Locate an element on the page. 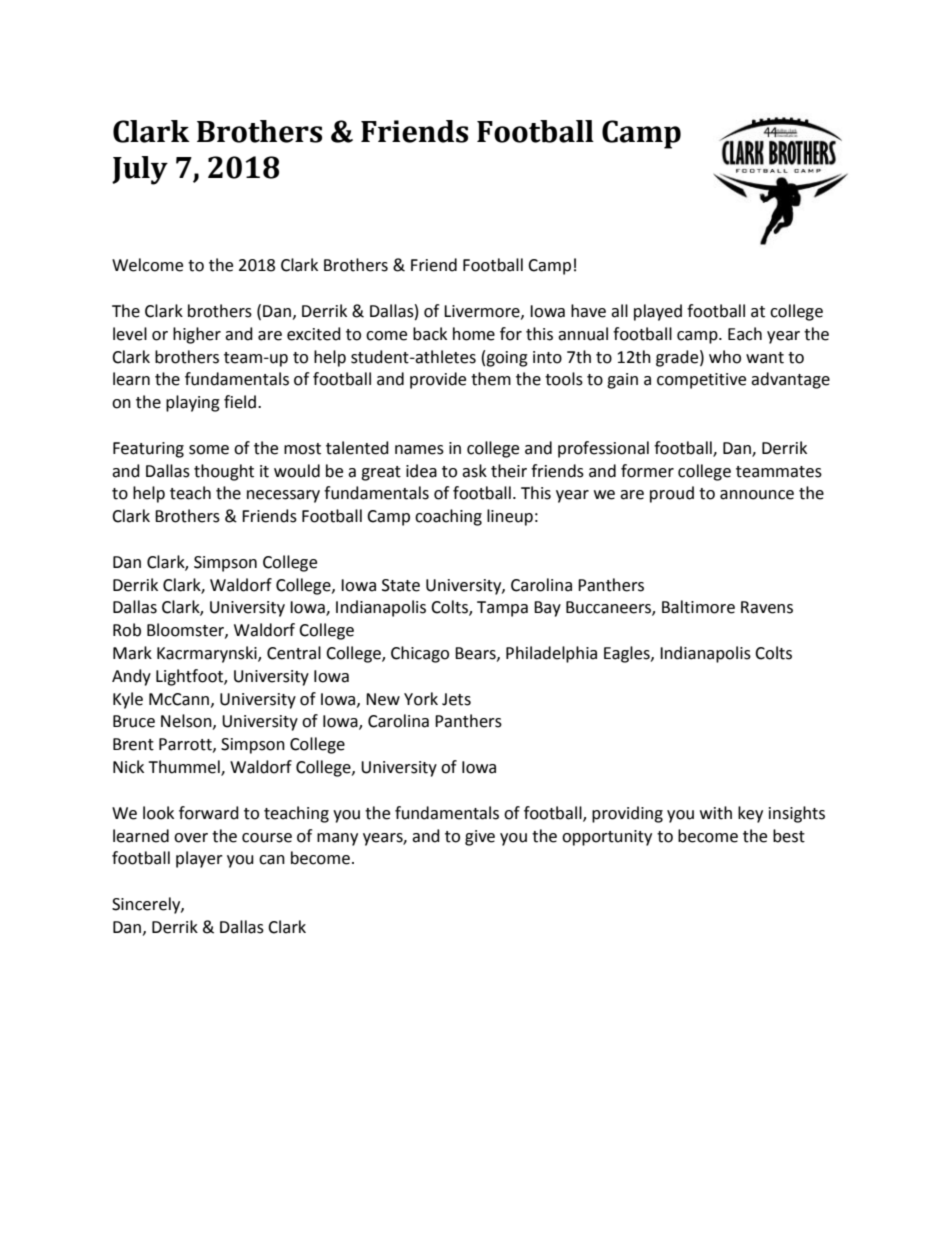 The width and height of the document is (952, 1233). July is located at coordinates (140, 170).
